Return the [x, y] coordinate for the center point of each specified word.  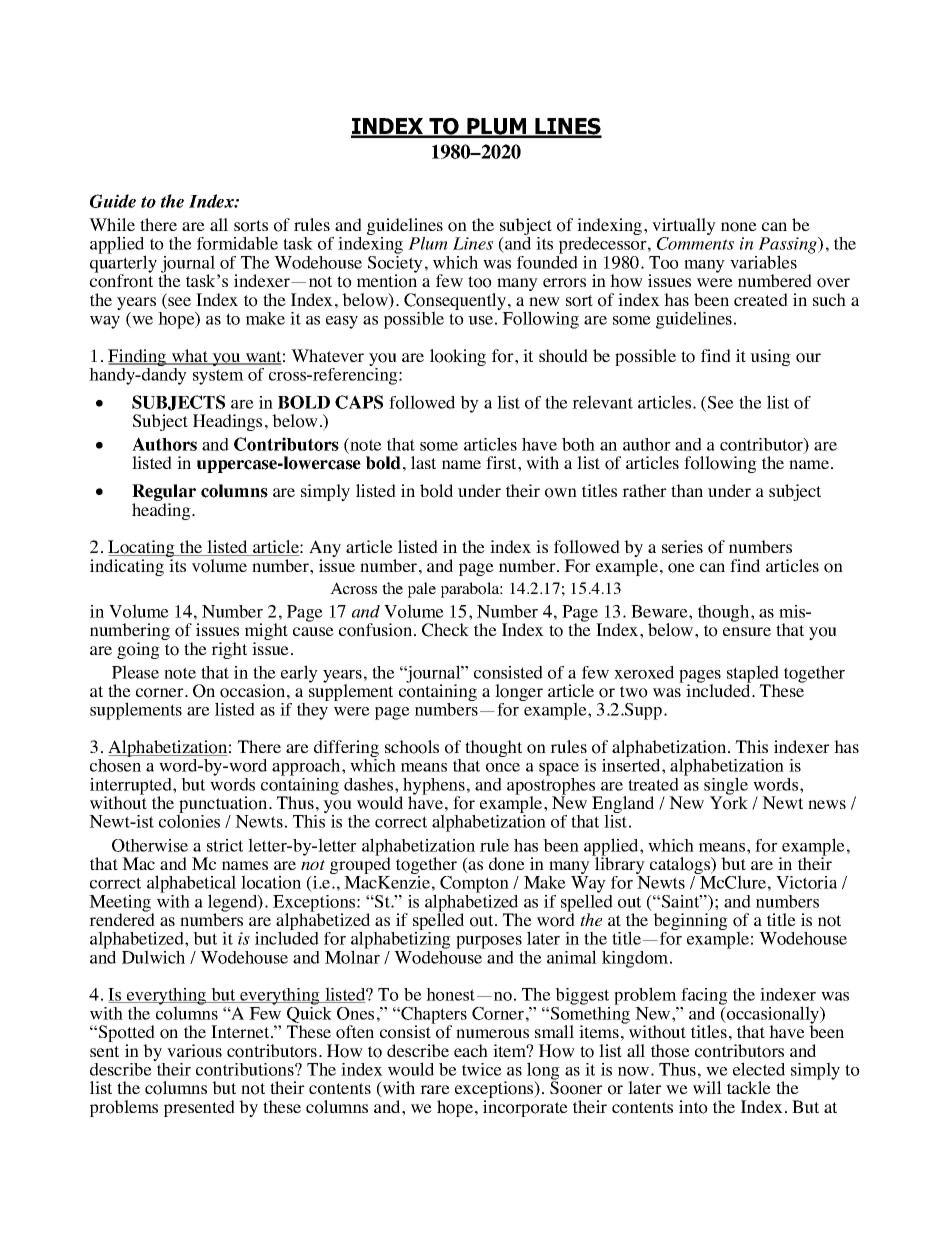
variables [763, 262]
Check [445, 630]
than [687, 490]
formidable [237, 243]
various [194, 1051]
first [502, 462]
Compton [474, 884]
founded [547, 261]
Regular [164, 494]
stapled [753, 675]
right [229, 650]
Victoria [806, 882]
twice [482, 1069]
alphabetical [191, 885]
